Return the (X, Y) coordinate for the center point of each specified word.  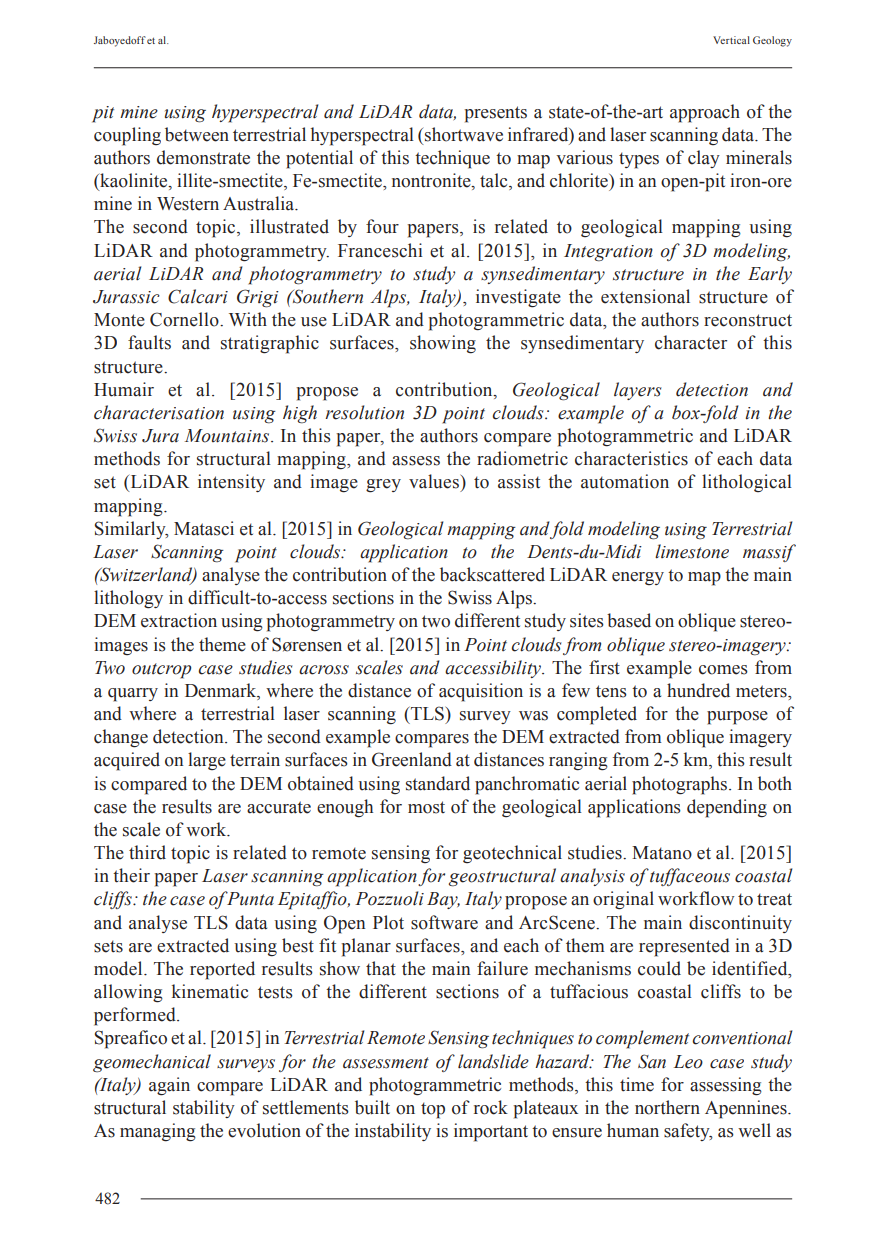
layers (637, 391)
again (169, 1086)
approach (705, 113)
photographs (679, 785)
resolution (364, 412)
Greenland (412, 759)
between (197, 134)
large (207, 761)
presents (496, 114)
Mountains (227, 436)
